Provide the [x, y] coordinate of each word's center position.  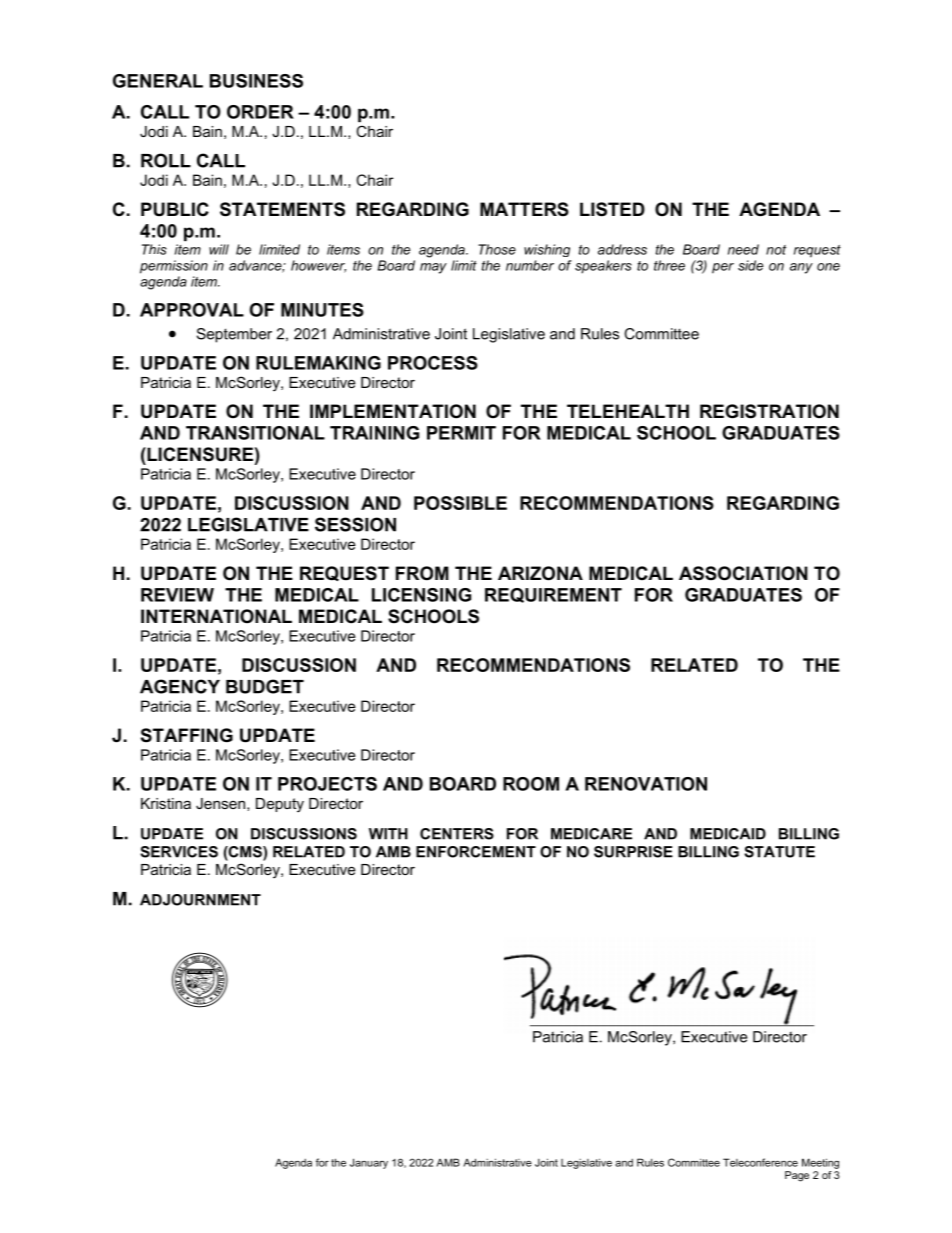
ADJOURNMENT [200, 900]
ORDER [260, 112]
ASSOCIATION [743, 573]
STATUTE [779, 852]
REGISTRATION [769, 411]
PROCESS [433, 363]
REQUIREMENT [553, 595]
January [369, 1163]
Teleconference [760, 1162]
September [234, 335]
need [743, 249]
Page [797, 1176]
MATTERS [524, 209]
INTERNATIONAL [216, 616]
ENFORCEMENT [476, 852]
